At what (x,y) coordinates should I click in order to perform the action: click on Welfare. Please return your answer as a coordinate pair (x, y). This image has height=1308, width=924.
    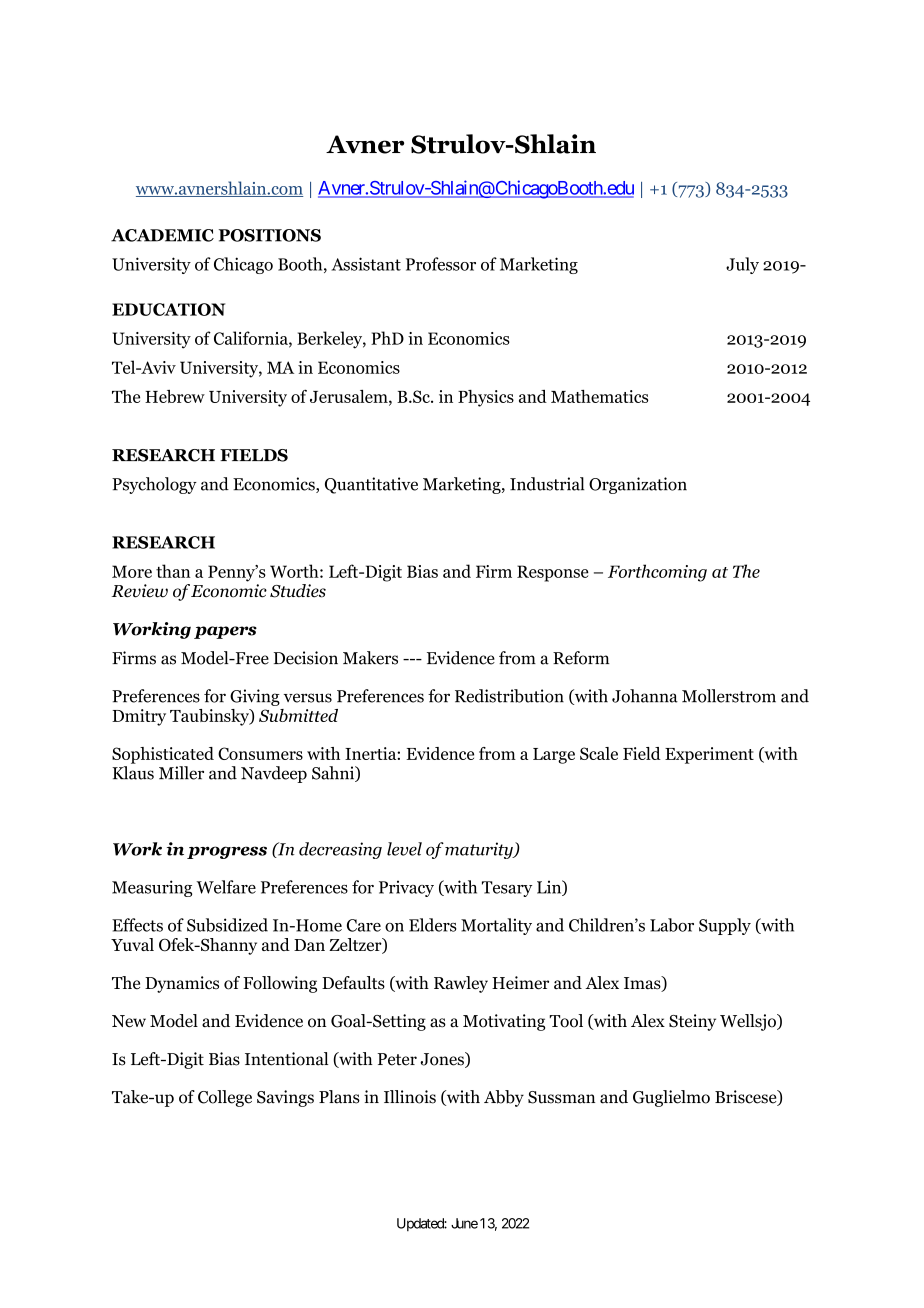
    Looking at the image, I should click on (226, 887).
